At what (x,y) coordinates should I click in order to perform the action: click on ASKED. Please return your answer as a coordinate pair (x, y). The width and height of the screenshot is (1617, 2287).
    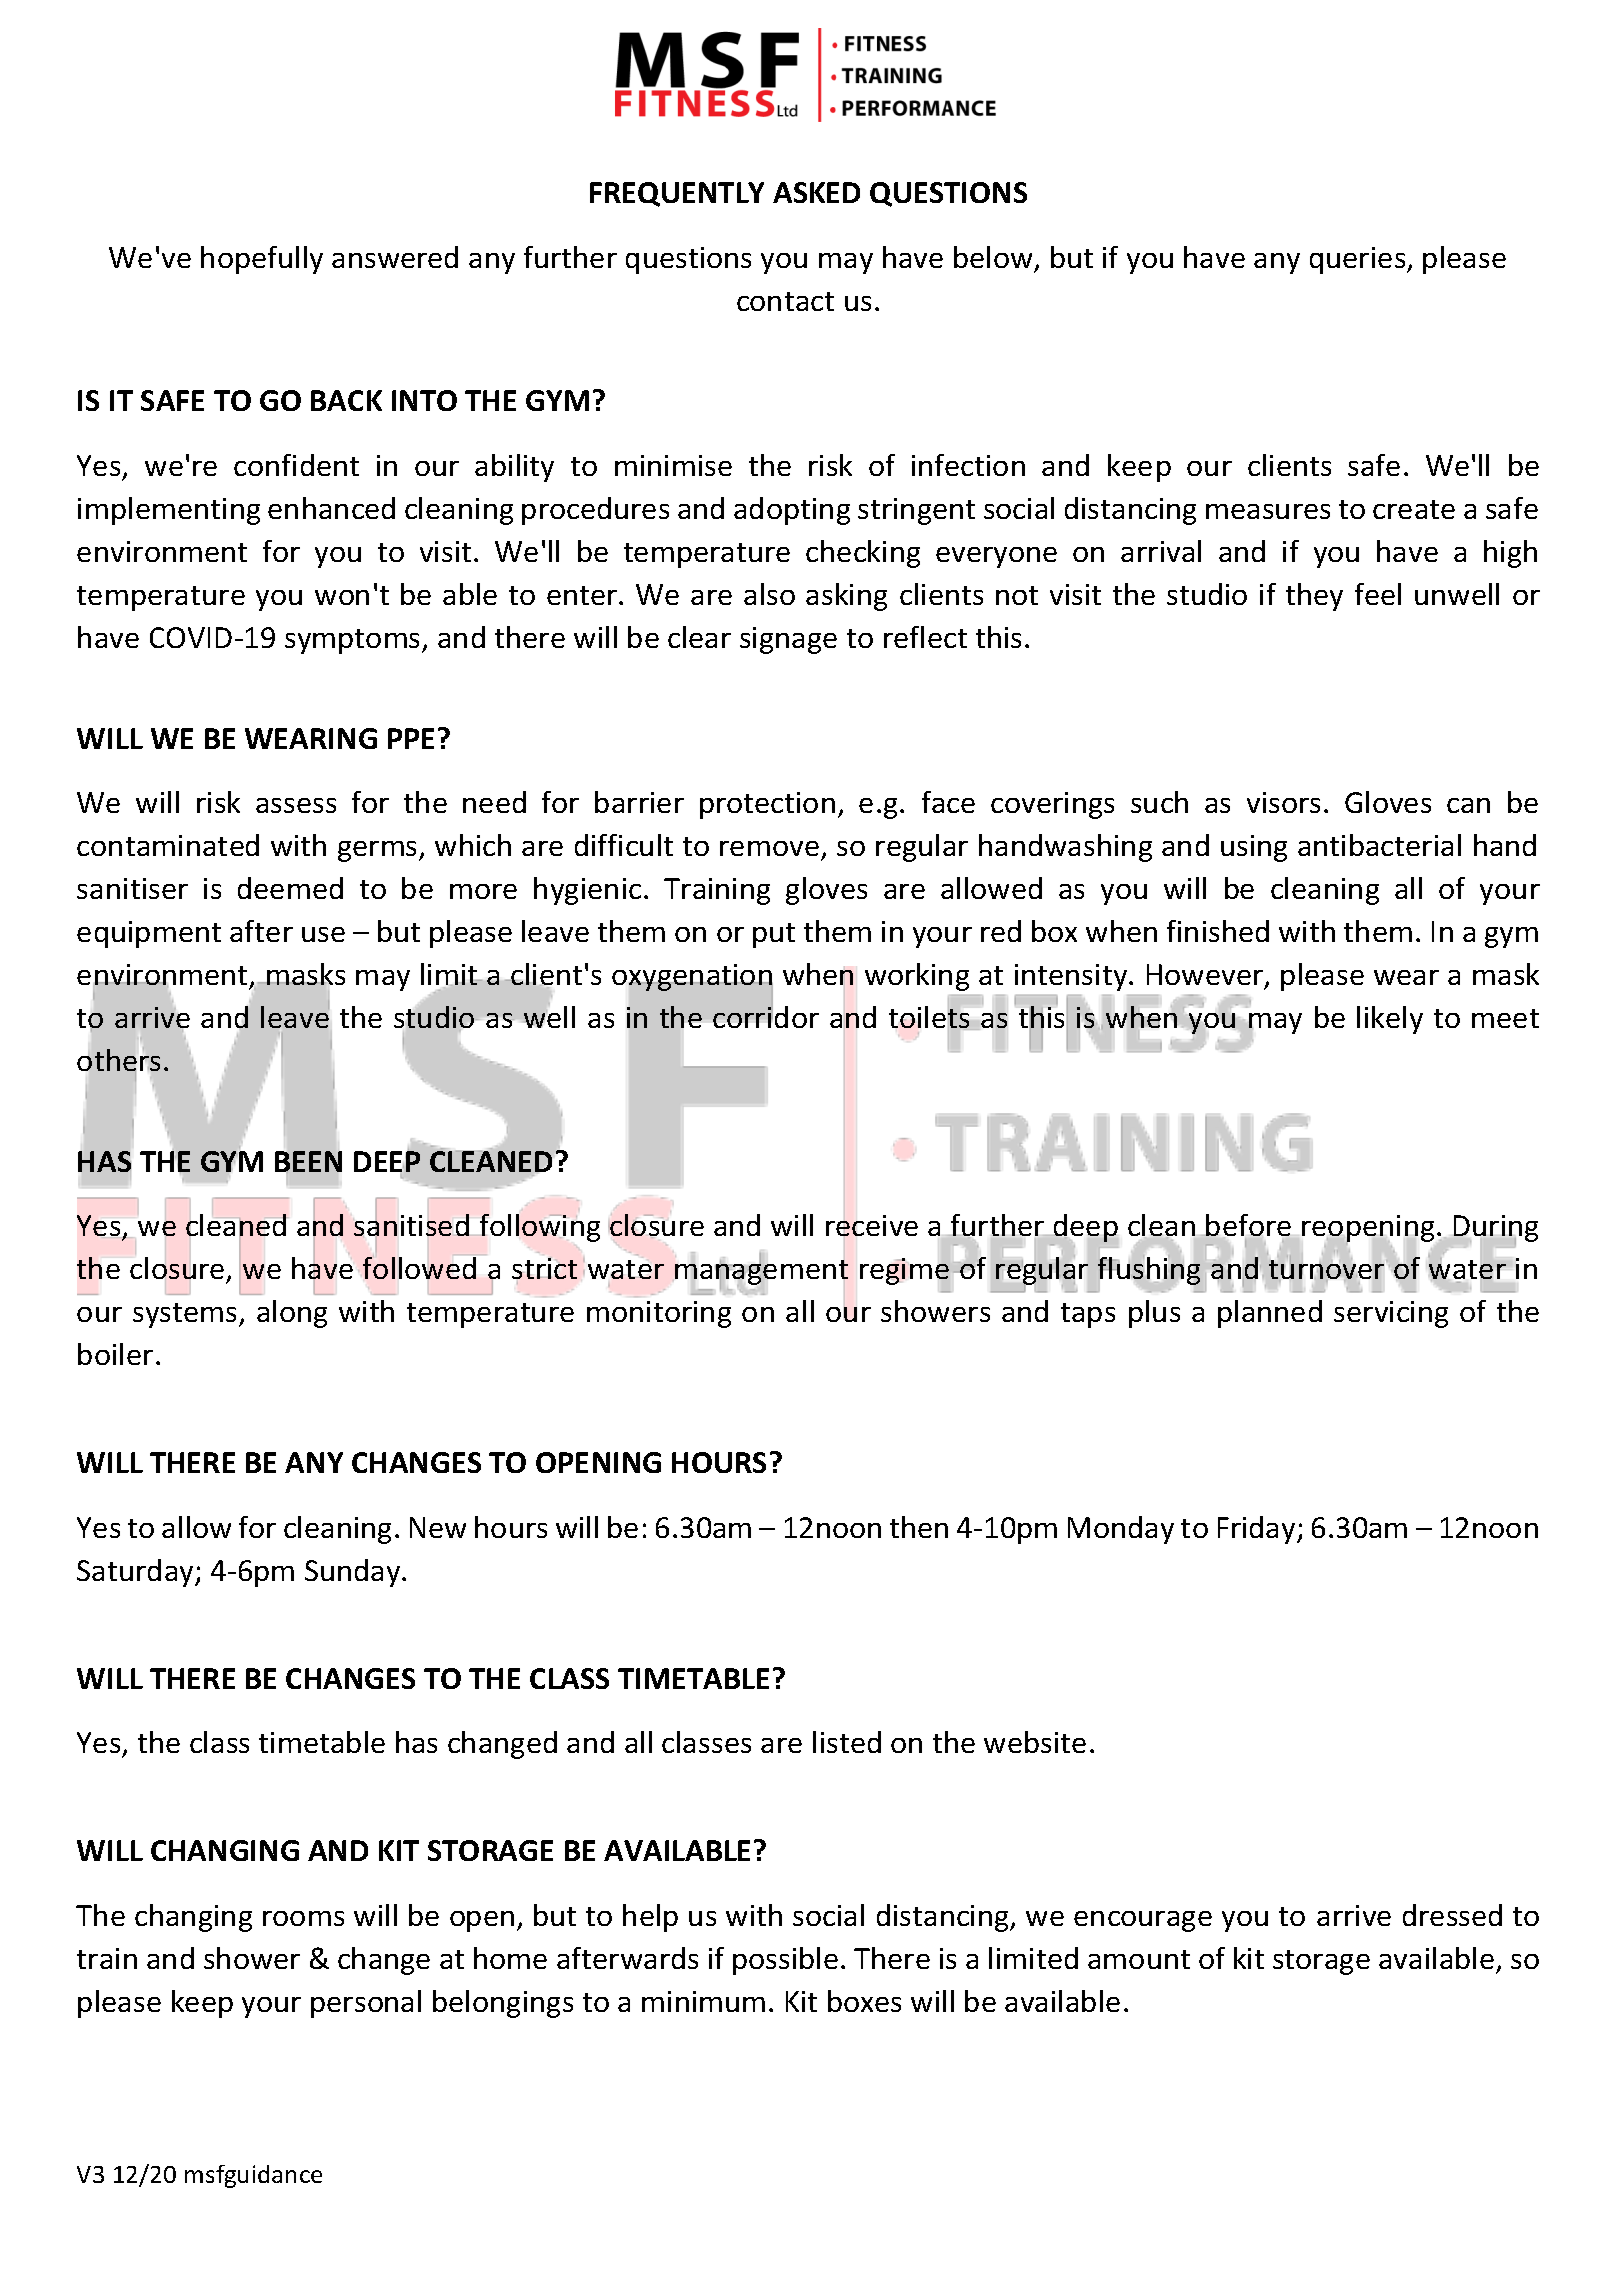
    Looking at the image, I should click on (816, 192).
